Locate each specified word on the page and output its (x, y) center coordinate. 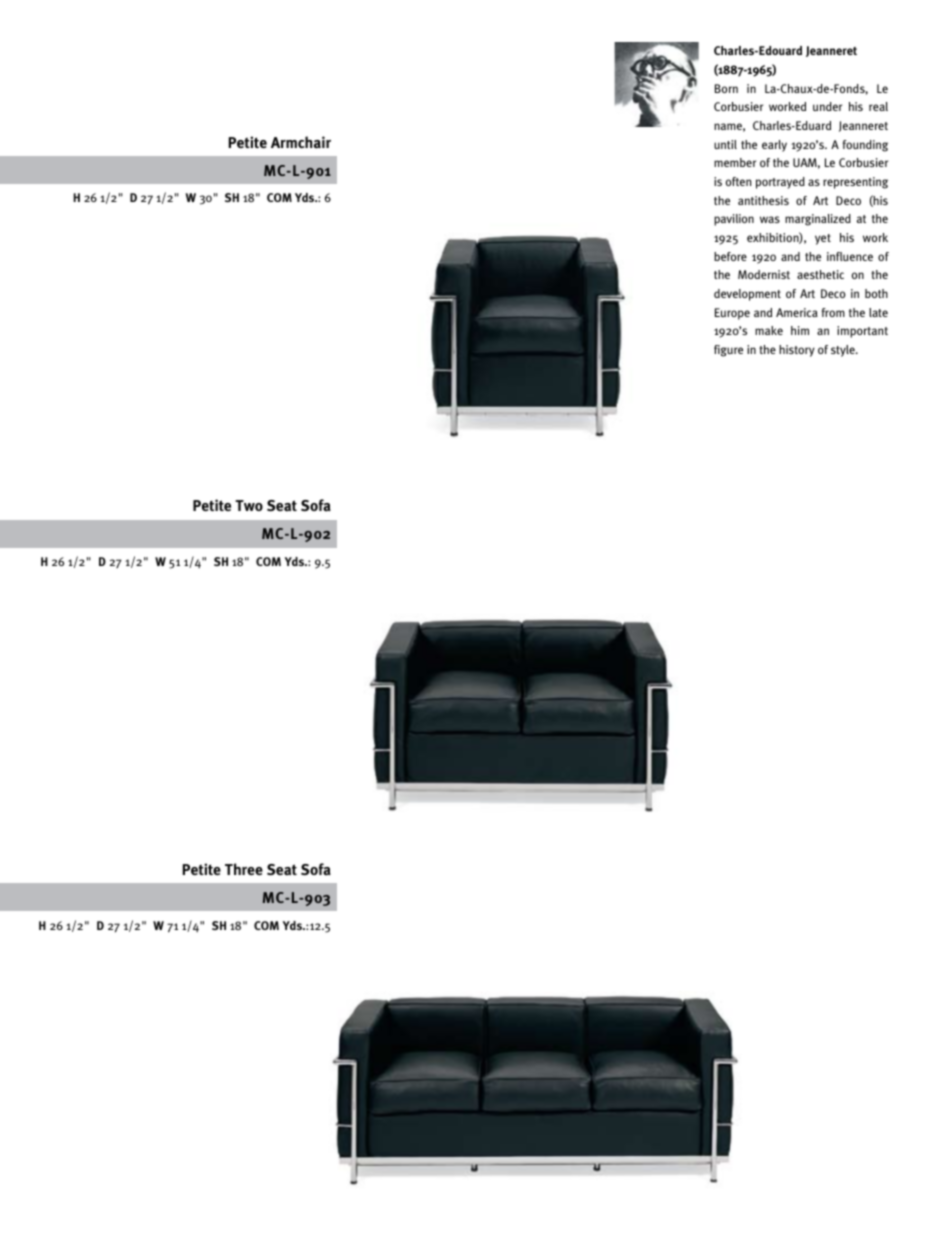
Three (244, 869)
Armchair (301, 142)
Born (726, 88)
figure (728, 351)
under (827, 106)
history (797, 351)
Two (249, 505)
